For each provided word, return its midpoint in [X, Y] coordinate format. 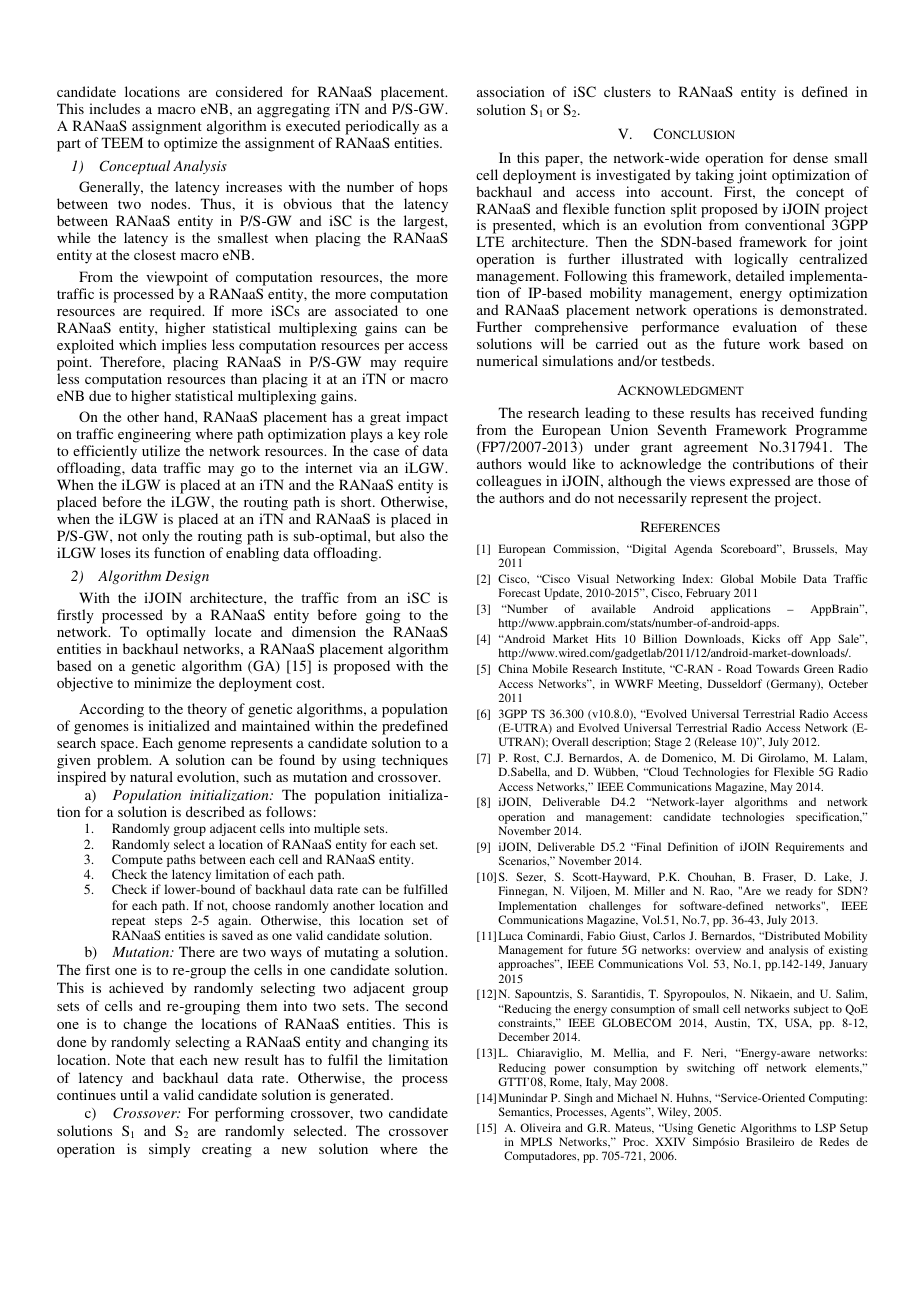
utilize [161, 450]
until [134, 1094]
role [436, 433]
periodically [382, 127]
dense [810, 157]
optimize [190, 144]
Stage [668, 743]
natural [151, 776]
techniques [415, 761]
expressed [760, 482]
